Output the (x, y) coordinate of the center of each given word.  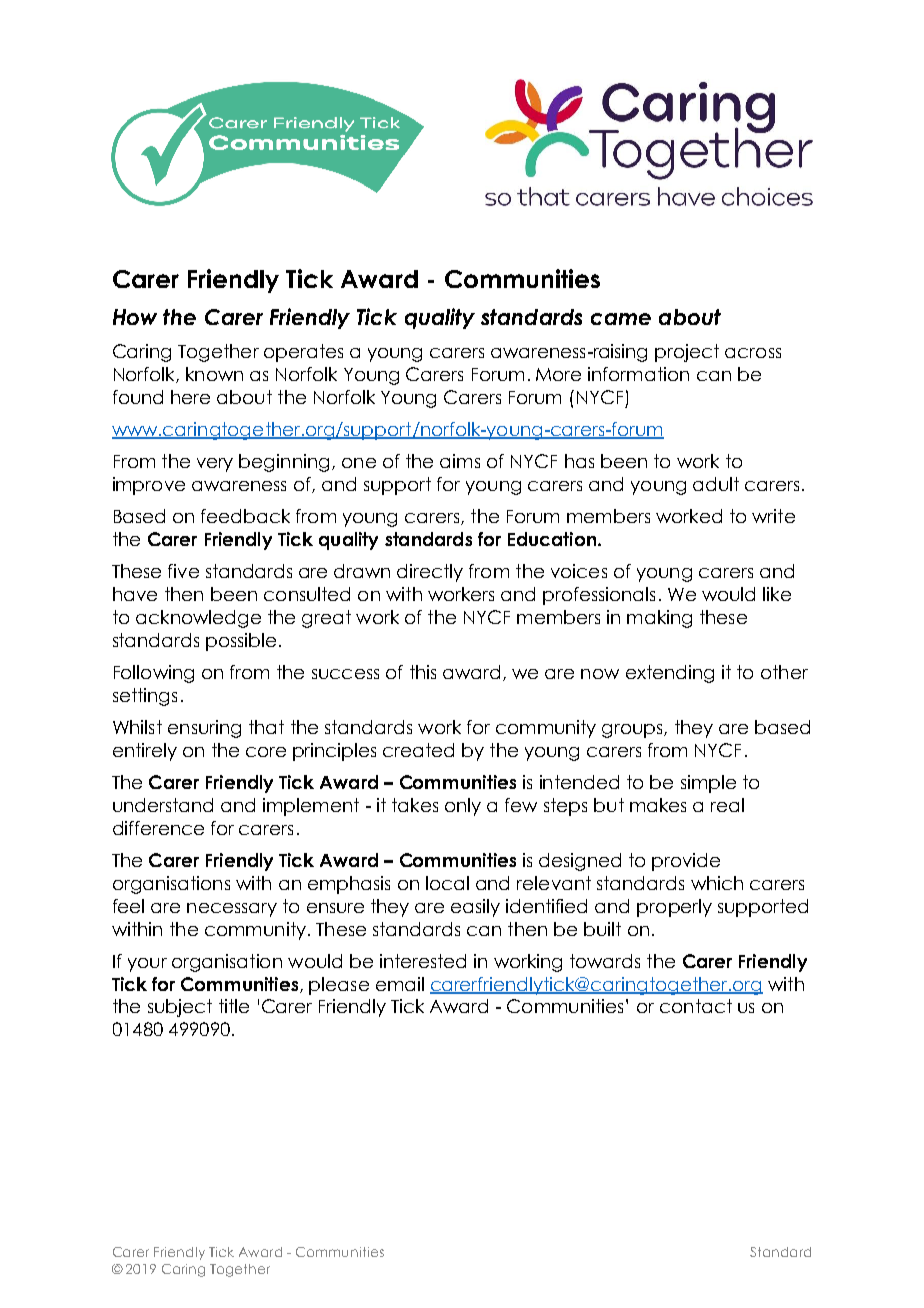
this (423, 672)
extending (670, 674)
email (400, 984)
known (214, 374)
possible (241, 642)
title (234, 1006)
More (558, 374)
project (687, 353)
